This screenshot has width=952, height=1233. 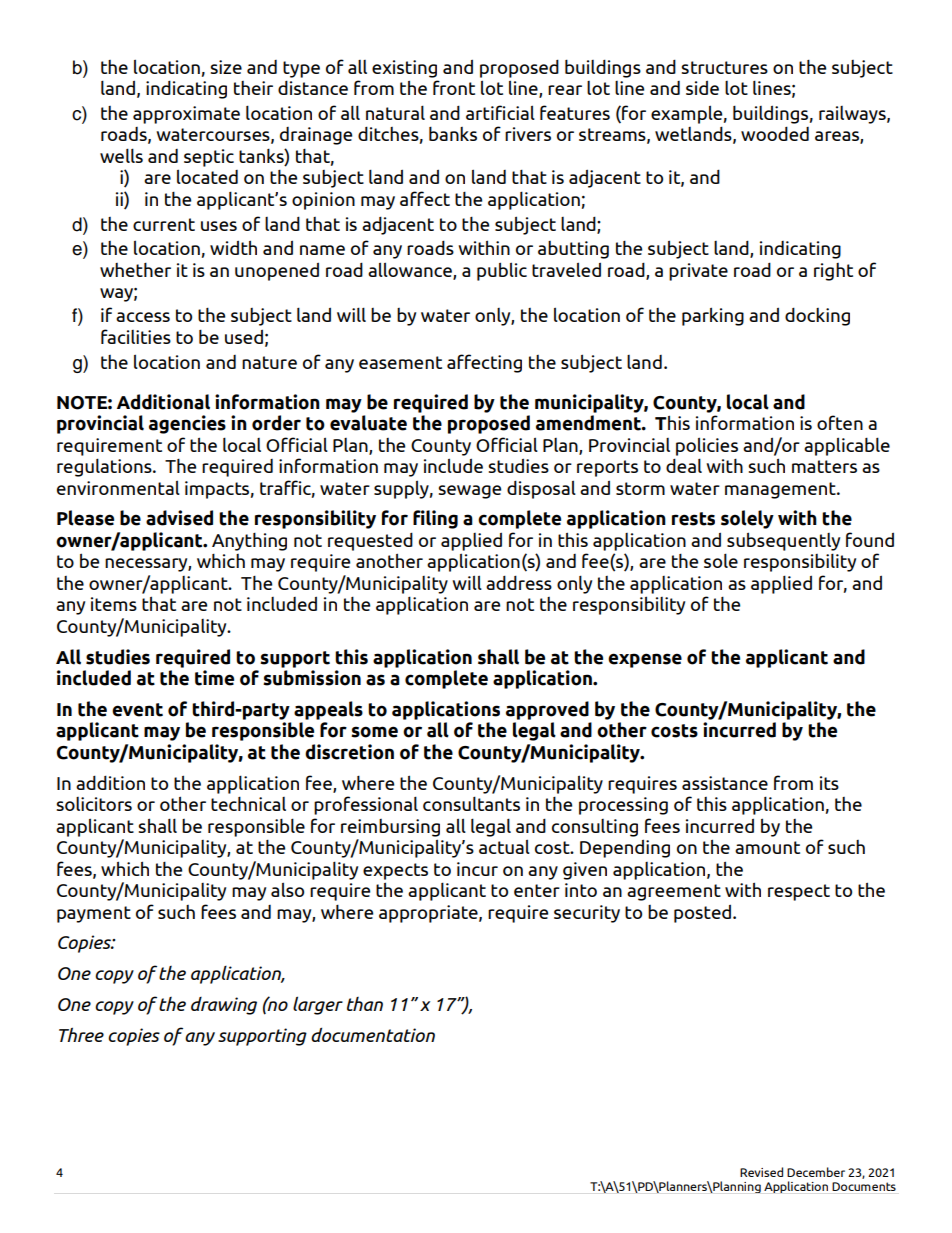 What do you see at coordinates (761, 1172) in the screenshot?
I see `Revised` at bounding box center [761, 1172].
